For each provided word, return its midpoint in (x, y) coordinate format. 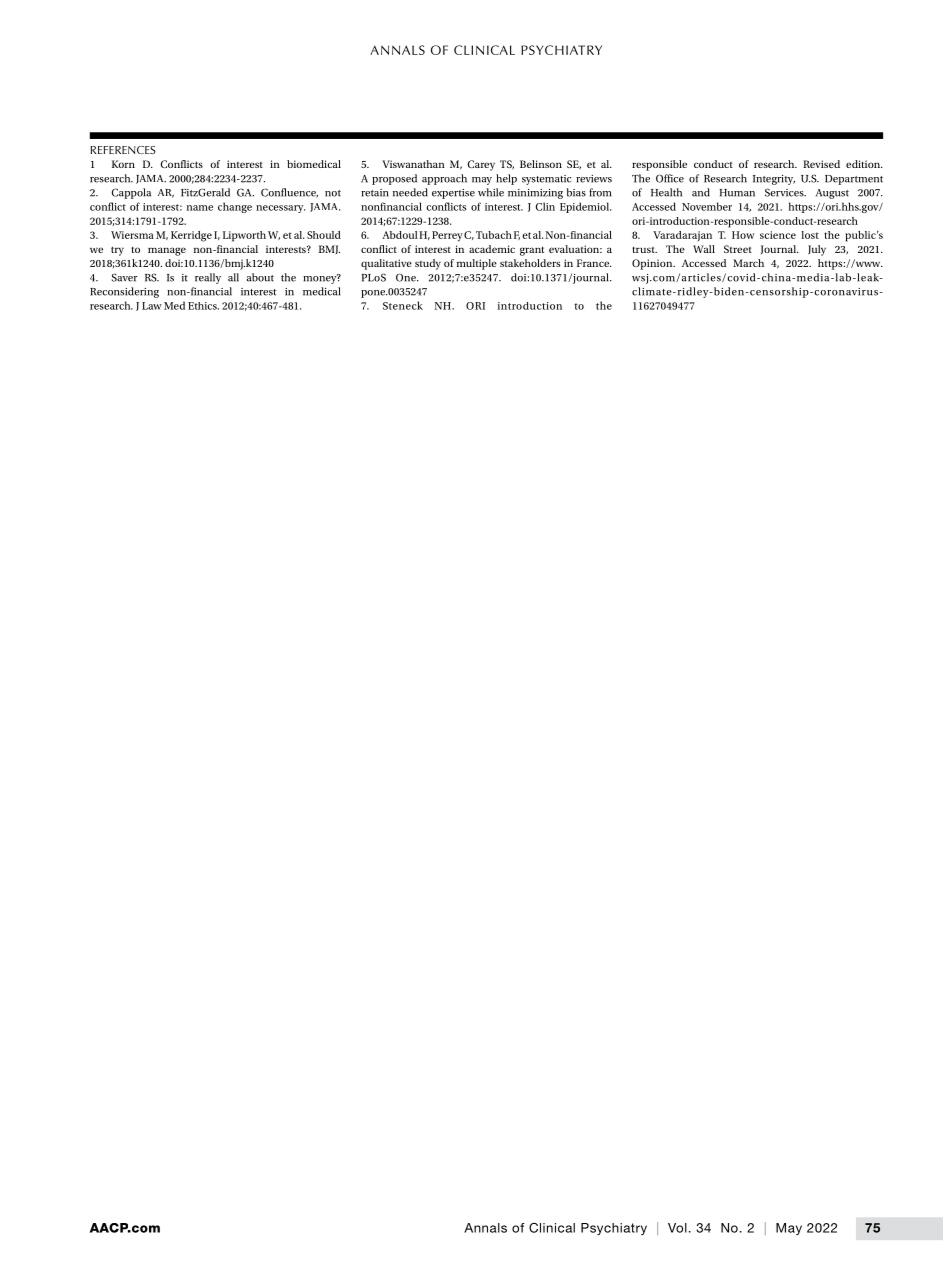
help (506, 179)
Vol (677, 1228)
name (200, 208)
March (748, 263)
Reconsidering (124, 292)
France (594, 263)
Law (152, 306)
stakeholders (530, 263)
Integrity (774, 180)
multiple (477, 264)
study (428, 264)
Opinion (653, 264)
